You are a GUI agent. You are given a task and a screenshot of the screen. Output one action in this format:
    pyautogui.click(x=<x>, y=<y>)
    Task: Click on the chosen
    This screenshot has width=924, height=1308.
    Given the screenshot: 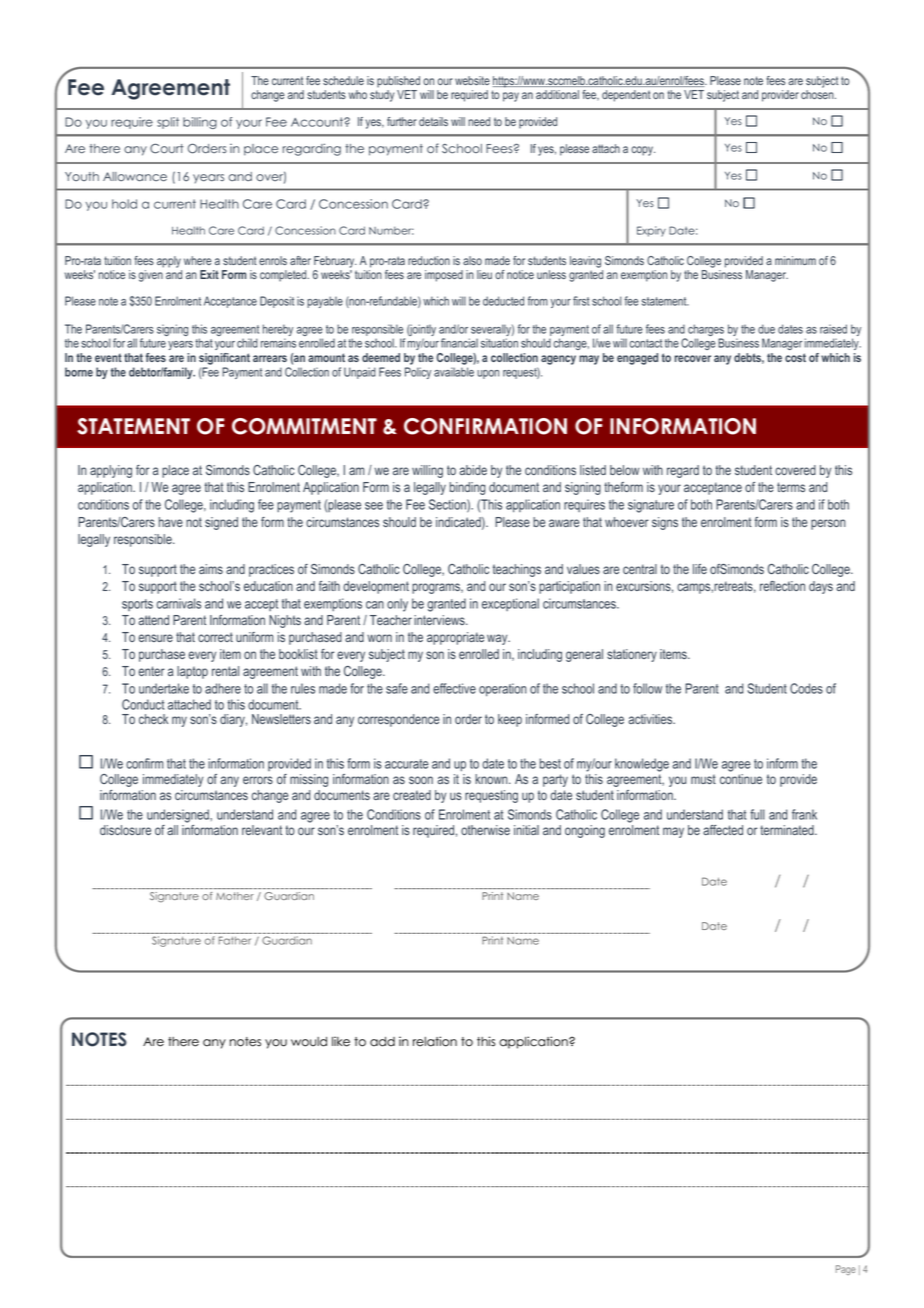 What is the action you would take?
    pyautogui.click(x=818, y=94)
